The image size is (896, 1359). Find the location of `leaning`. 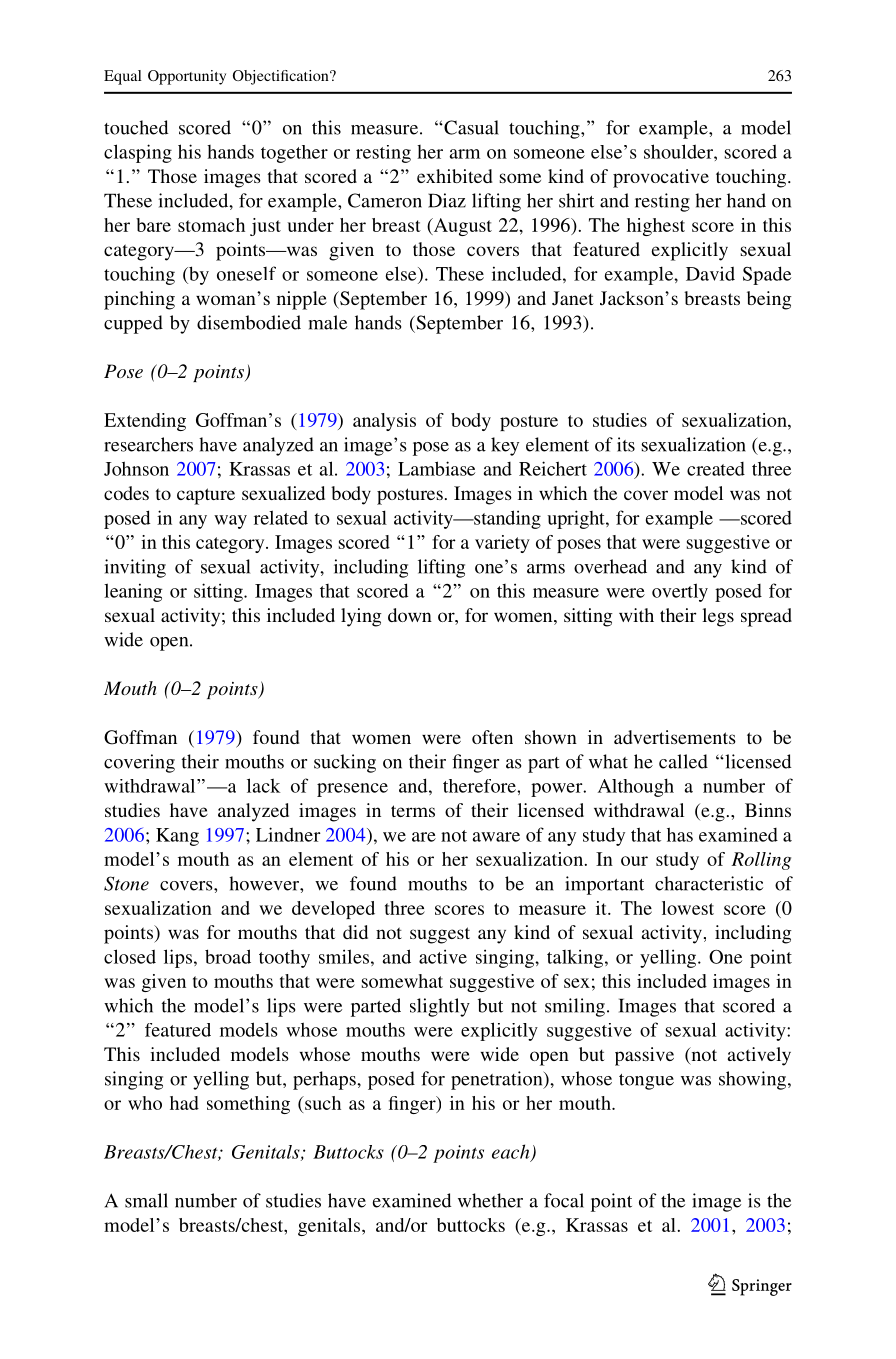

leaning is located at coordinates (133, 592).
